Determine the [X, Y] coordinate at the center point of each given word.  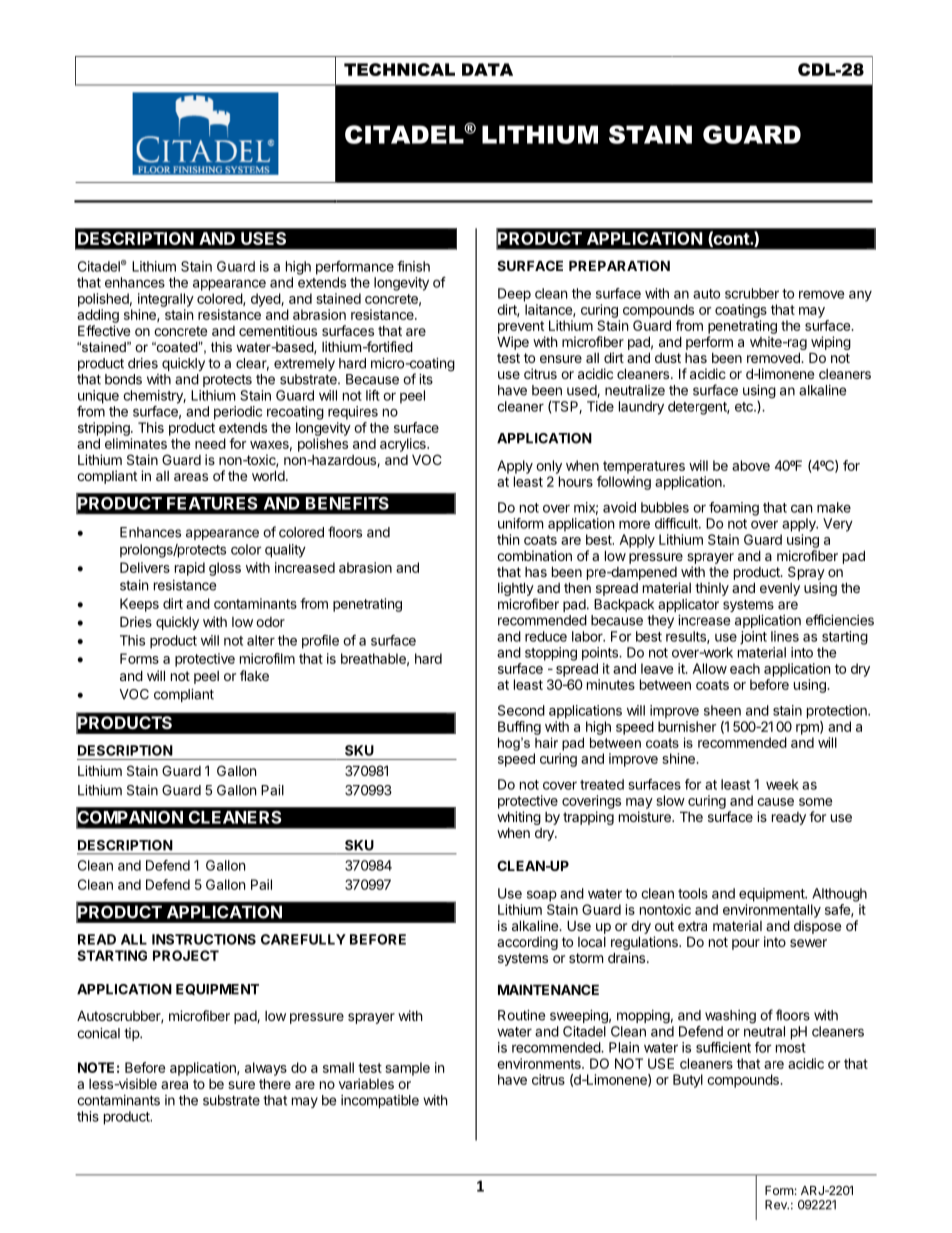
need [210, 443]
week [782, 784]
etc [745, 407]
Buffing [519, 728]
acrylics [404, 445]
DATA [487, 69]
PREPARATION [619, 265]
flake [254, 675]
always [266, 1069]
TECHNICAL [399, 69]
